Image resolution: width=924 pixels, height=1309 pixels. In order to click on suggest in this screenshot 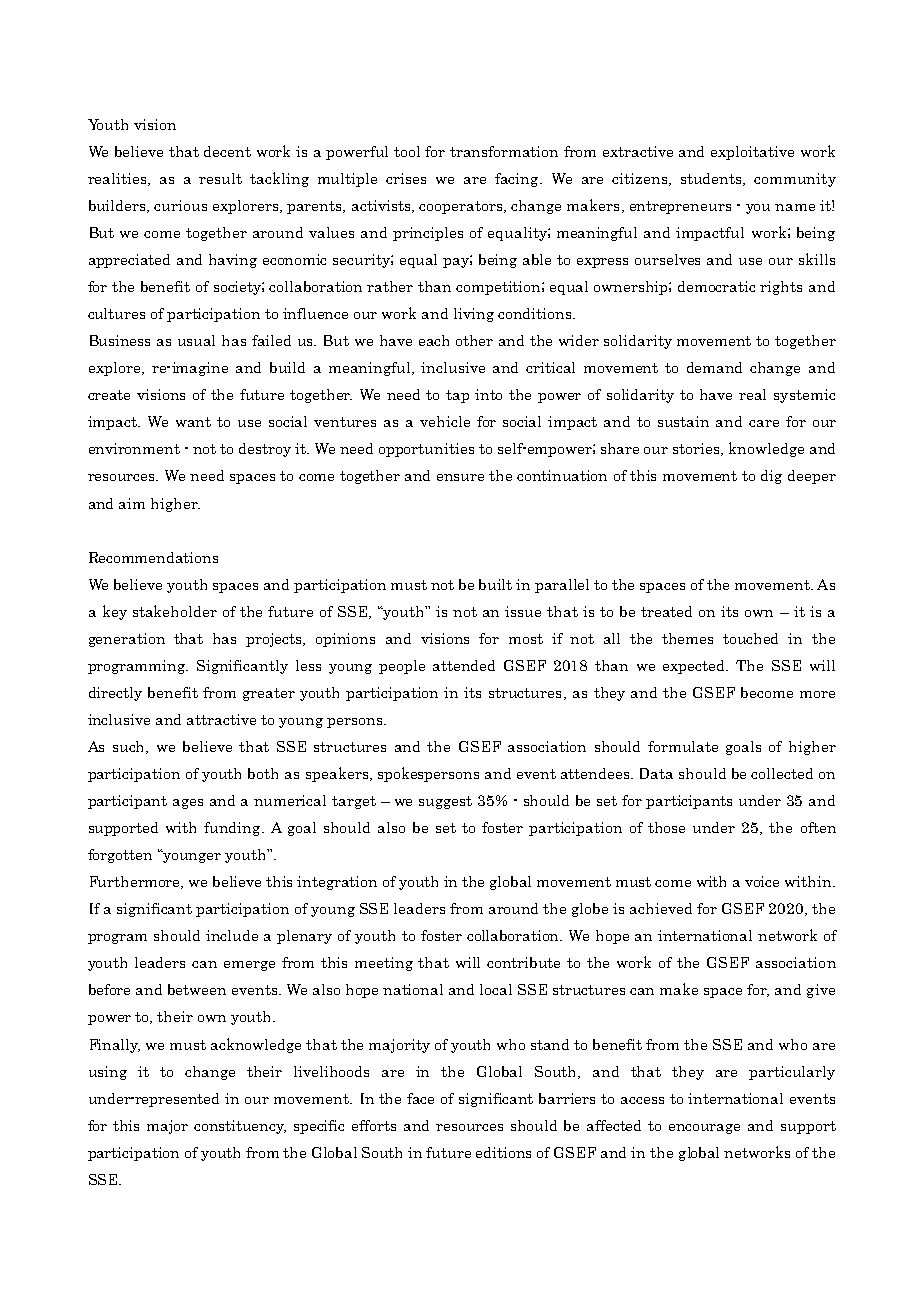, I will do `click(445, 802)`.
